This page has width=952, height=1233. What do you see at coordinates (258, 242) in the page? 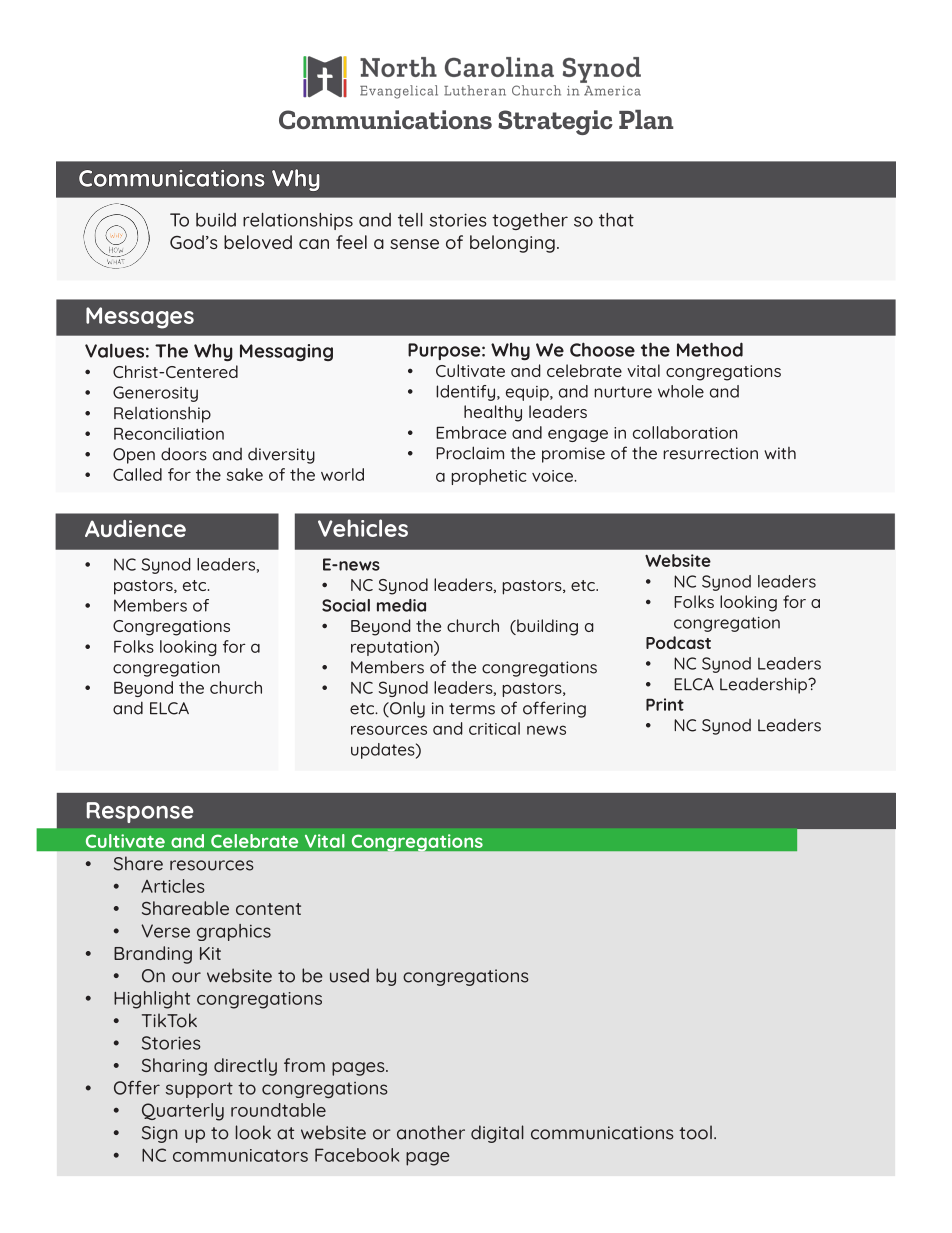
I see `beloved` at bounding box center [258, 242].
